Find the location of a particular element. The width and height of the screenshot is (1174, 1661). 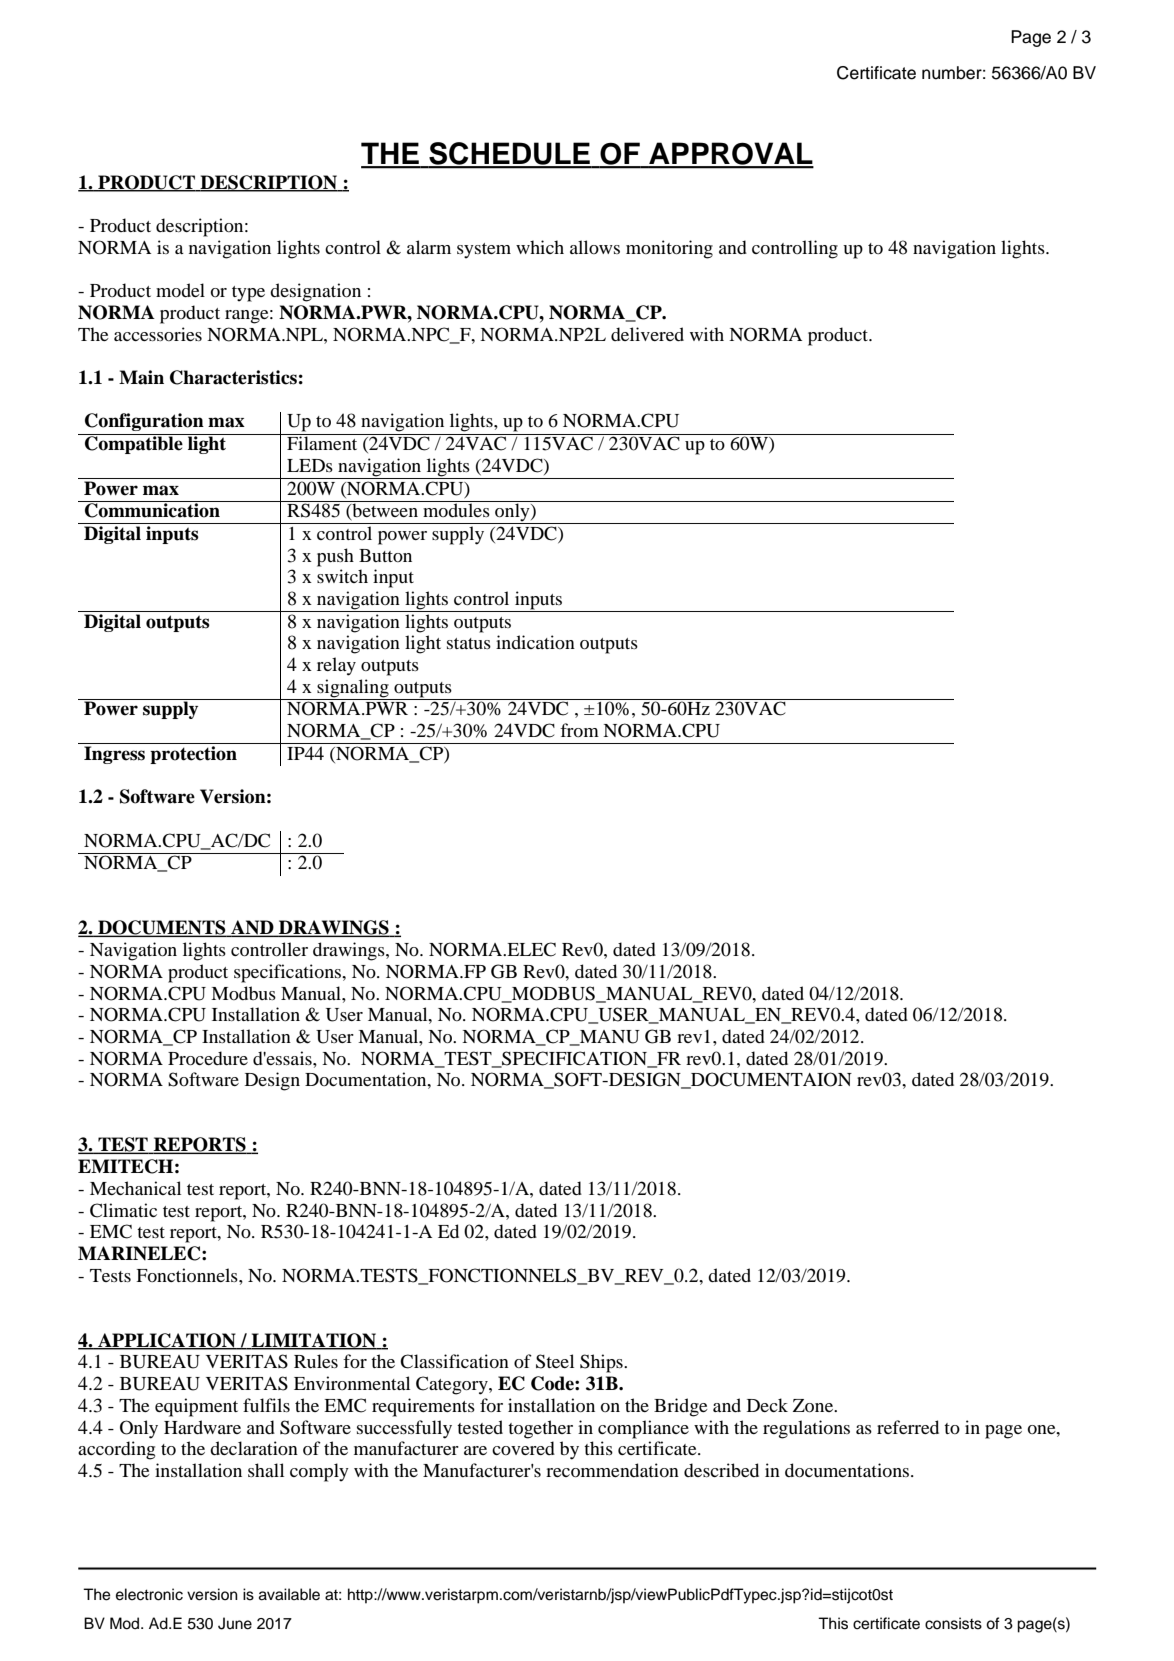

which is located at coordinates (540, 247).
